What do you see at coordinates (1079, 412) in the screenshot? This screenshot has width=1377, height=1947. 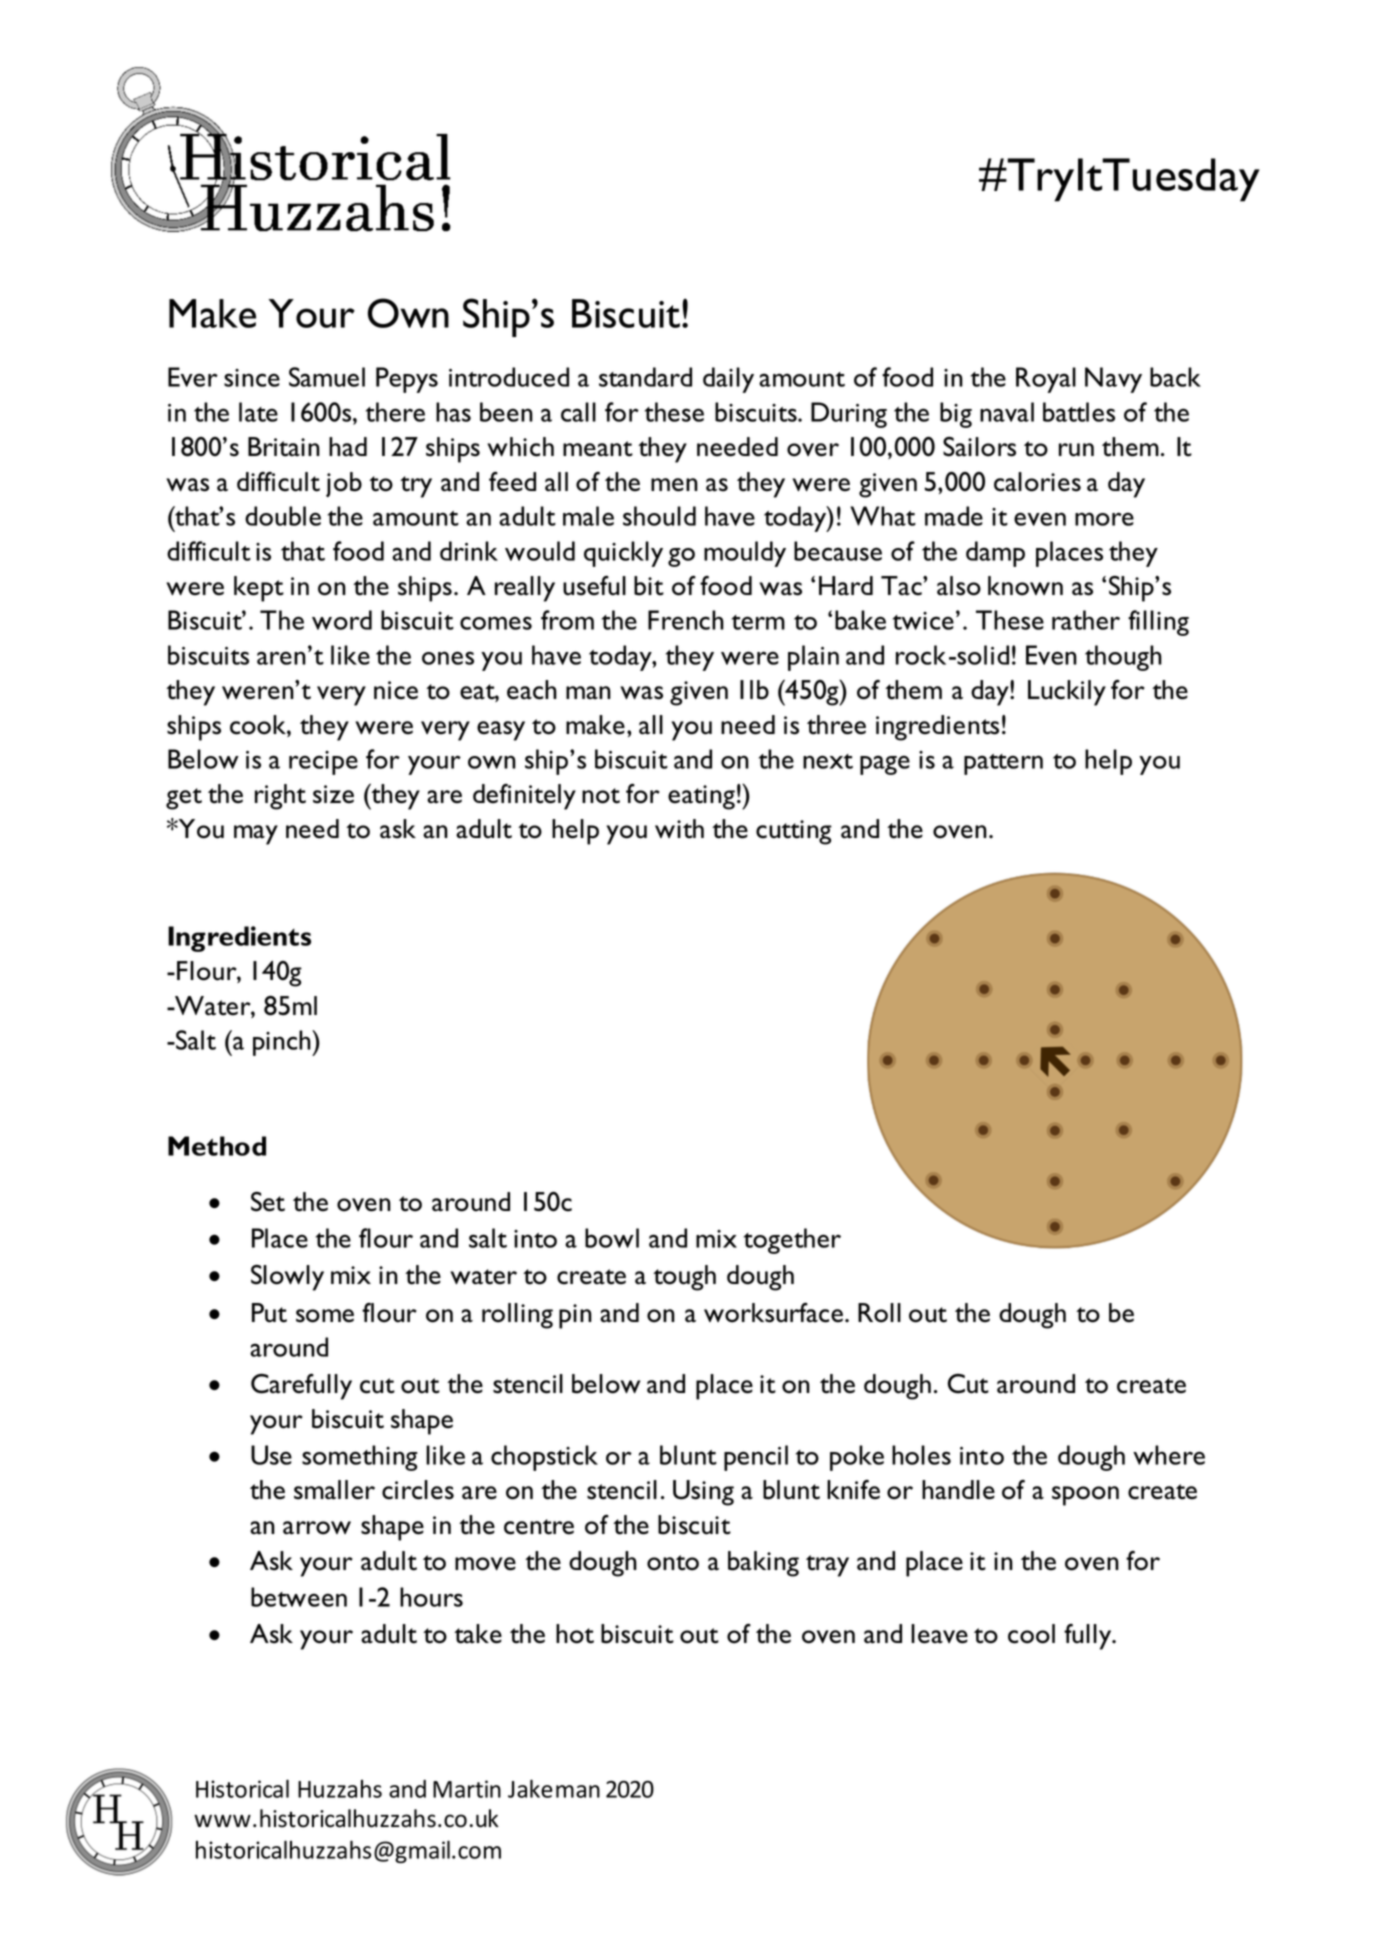 I see `battles` at bounding box center [1079, 412].
